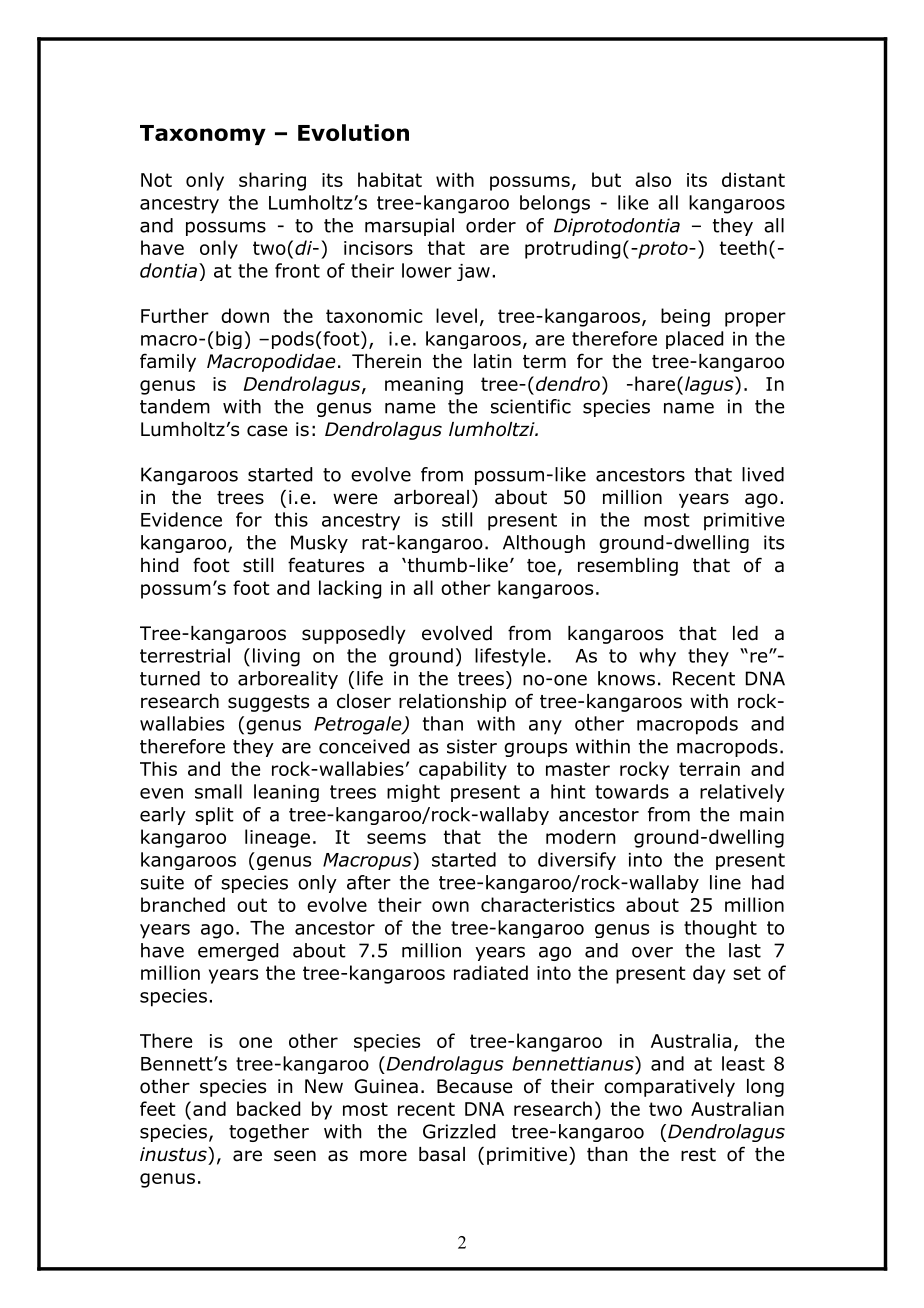 The image size is (924, 1308). What do you see at coordinates (653, 179) in the document?
I see `also` at bounding box center [653, 179].
